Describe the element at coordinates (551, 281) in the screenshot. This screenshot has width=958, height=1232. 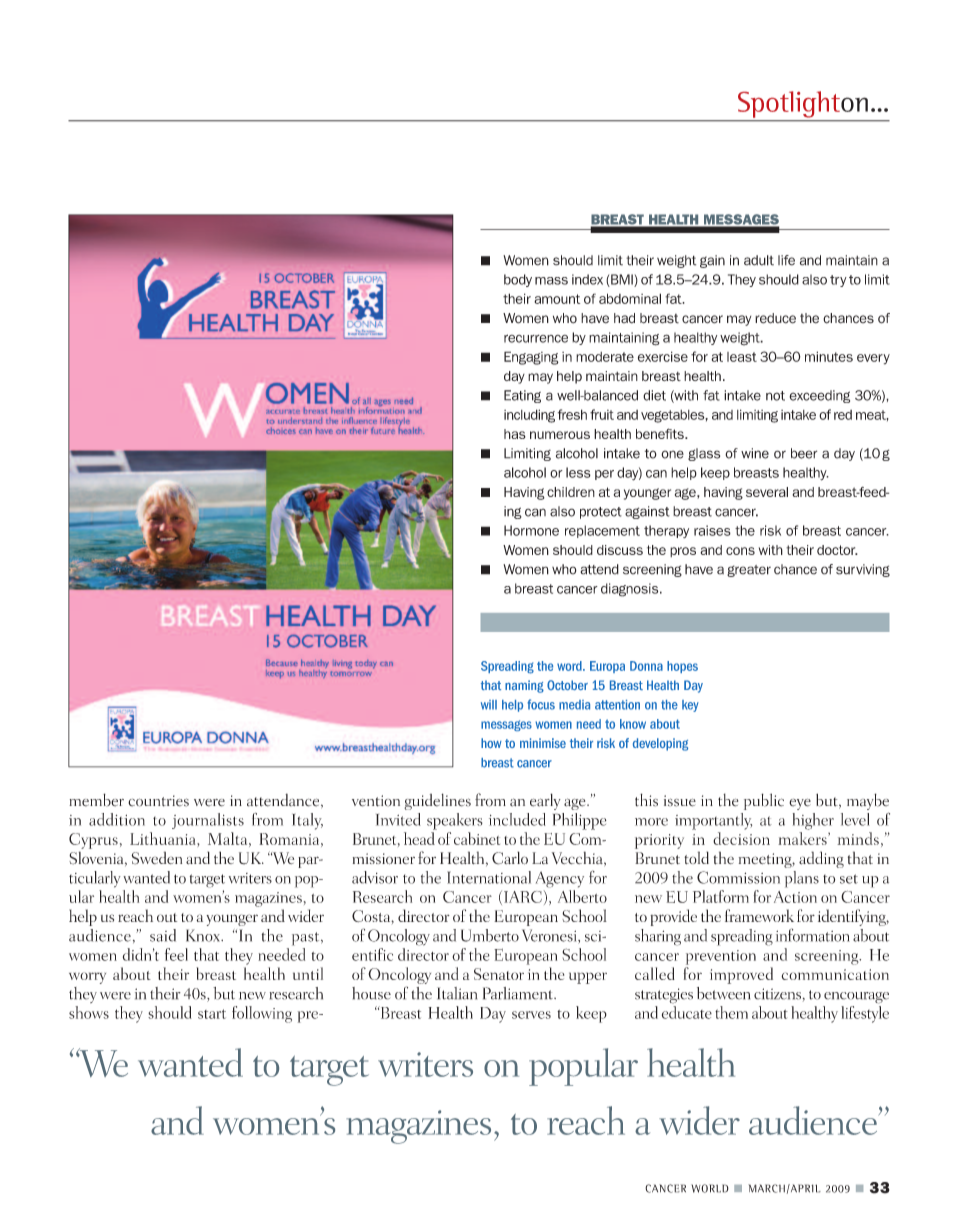
I see `mass` at that location.
